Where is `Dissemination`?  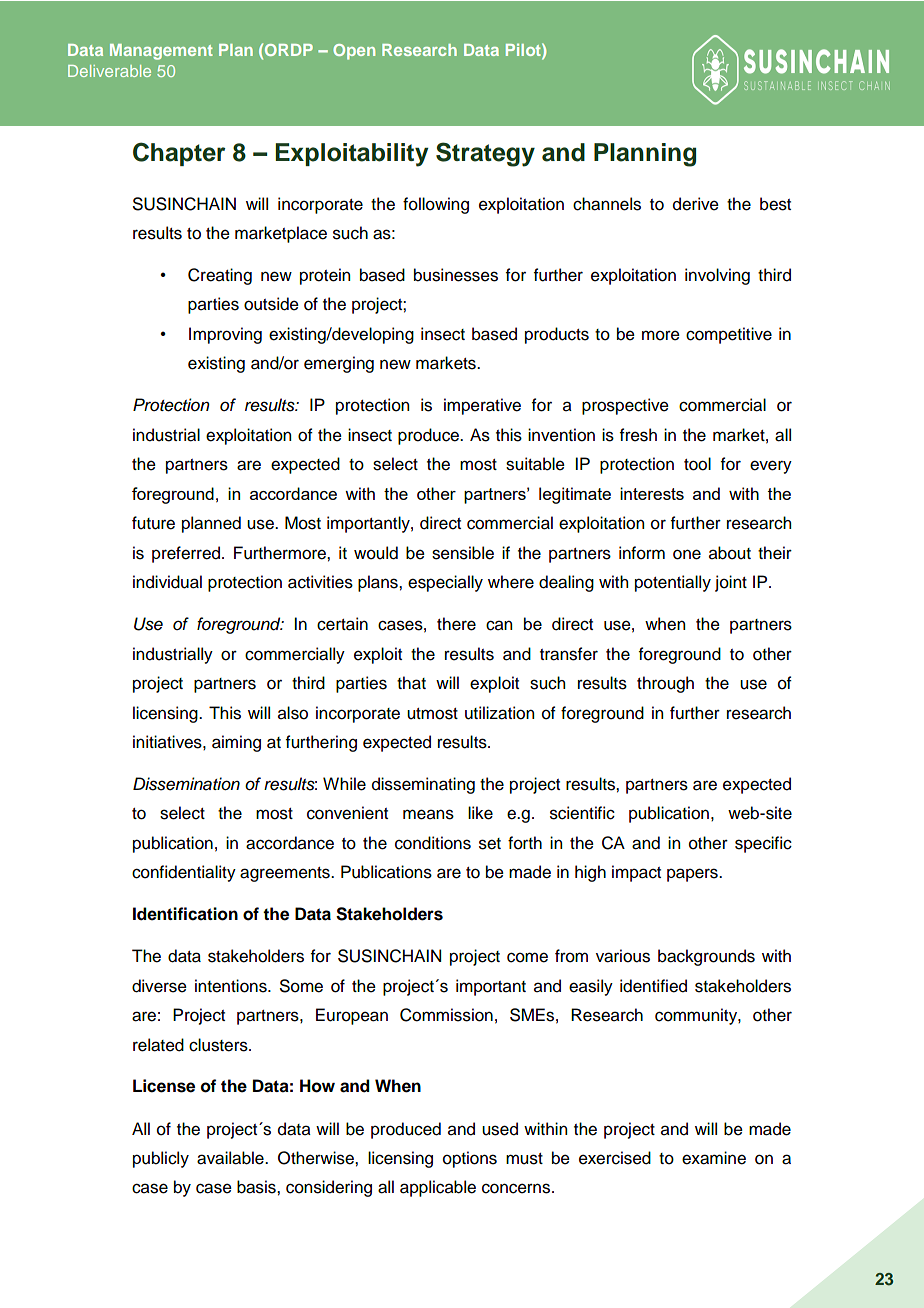
Dissemination is located at coordinates (186, 784).
